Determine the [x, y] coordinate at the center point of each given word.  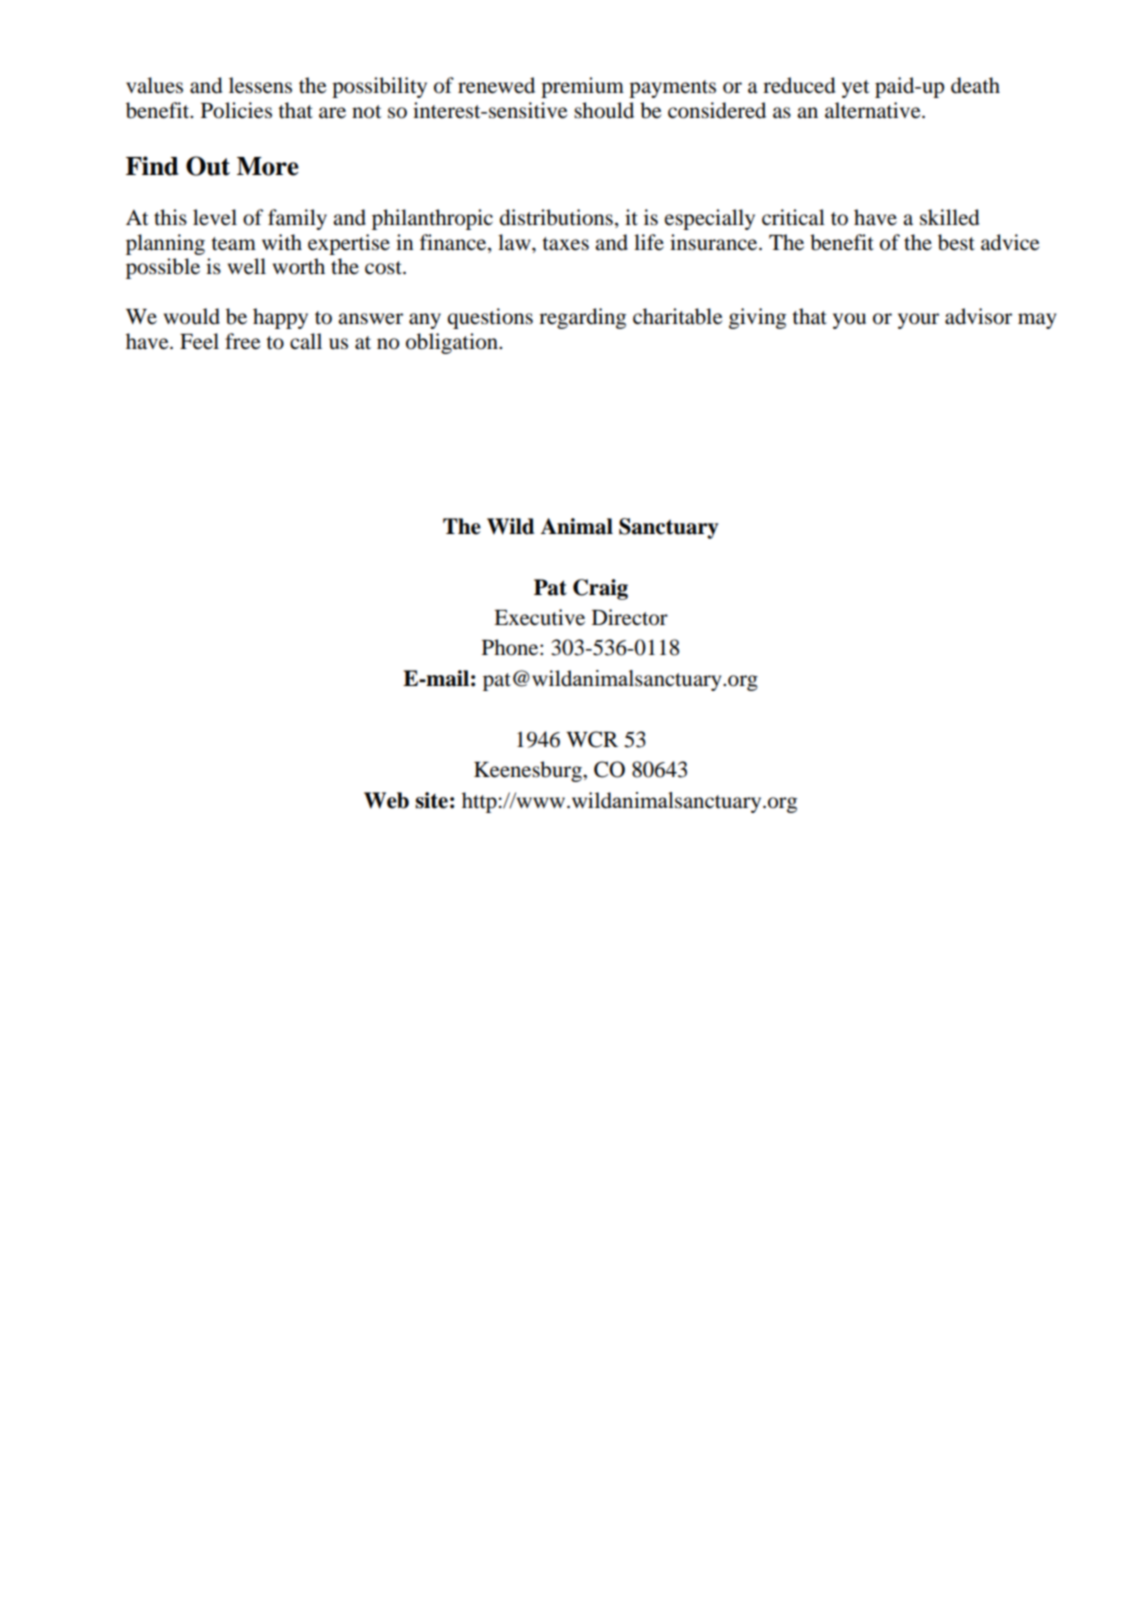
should [604, 110]
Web [386, 800]
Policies [236, 110]
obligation [453, 343]
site [431, 800]
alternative [874, 110]
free [243, 341]
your [918, 321]
